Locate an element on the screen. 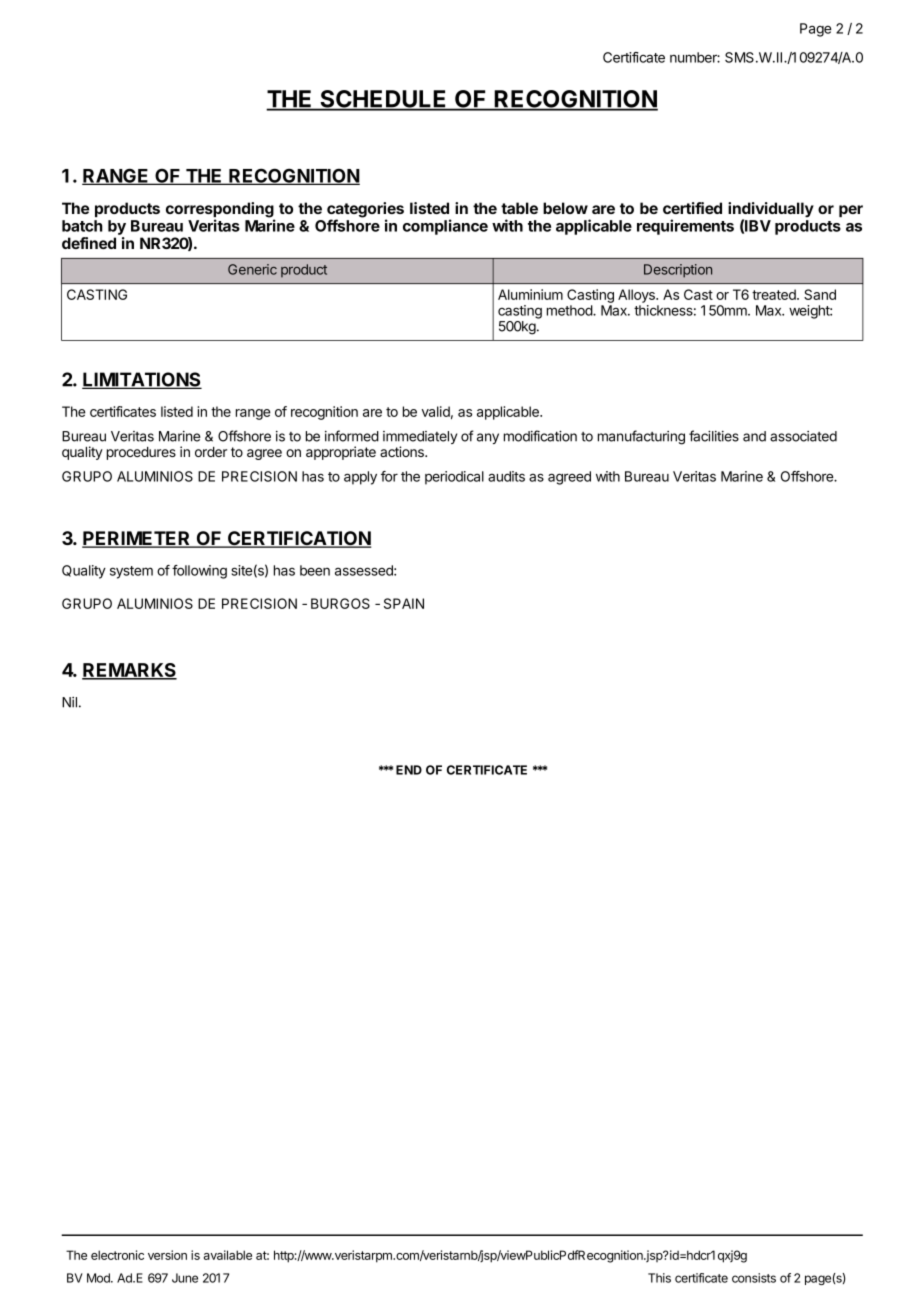  available is located at coordinates (228, 1255).
